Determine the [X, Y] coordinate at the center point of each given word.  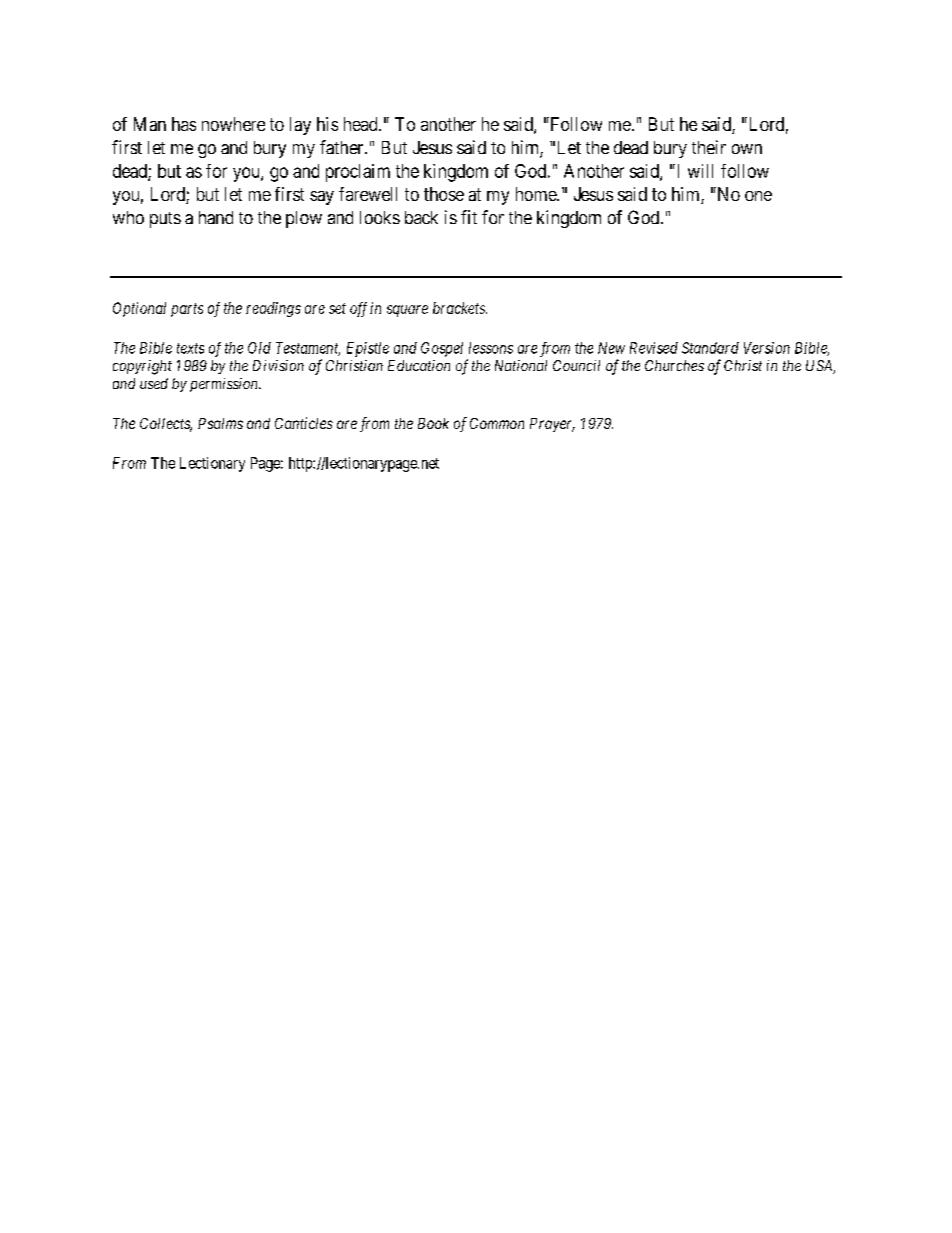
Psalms [220, 423]
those [444, 194]
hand [216, 217]
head [362, 124]
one [758, 196]
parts [187, 310]
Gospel [442, 349]
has [184, 124]
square [407, 311]
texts [190, 348]
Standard [710, 348]
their [709, 147]
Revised [654, 348]
